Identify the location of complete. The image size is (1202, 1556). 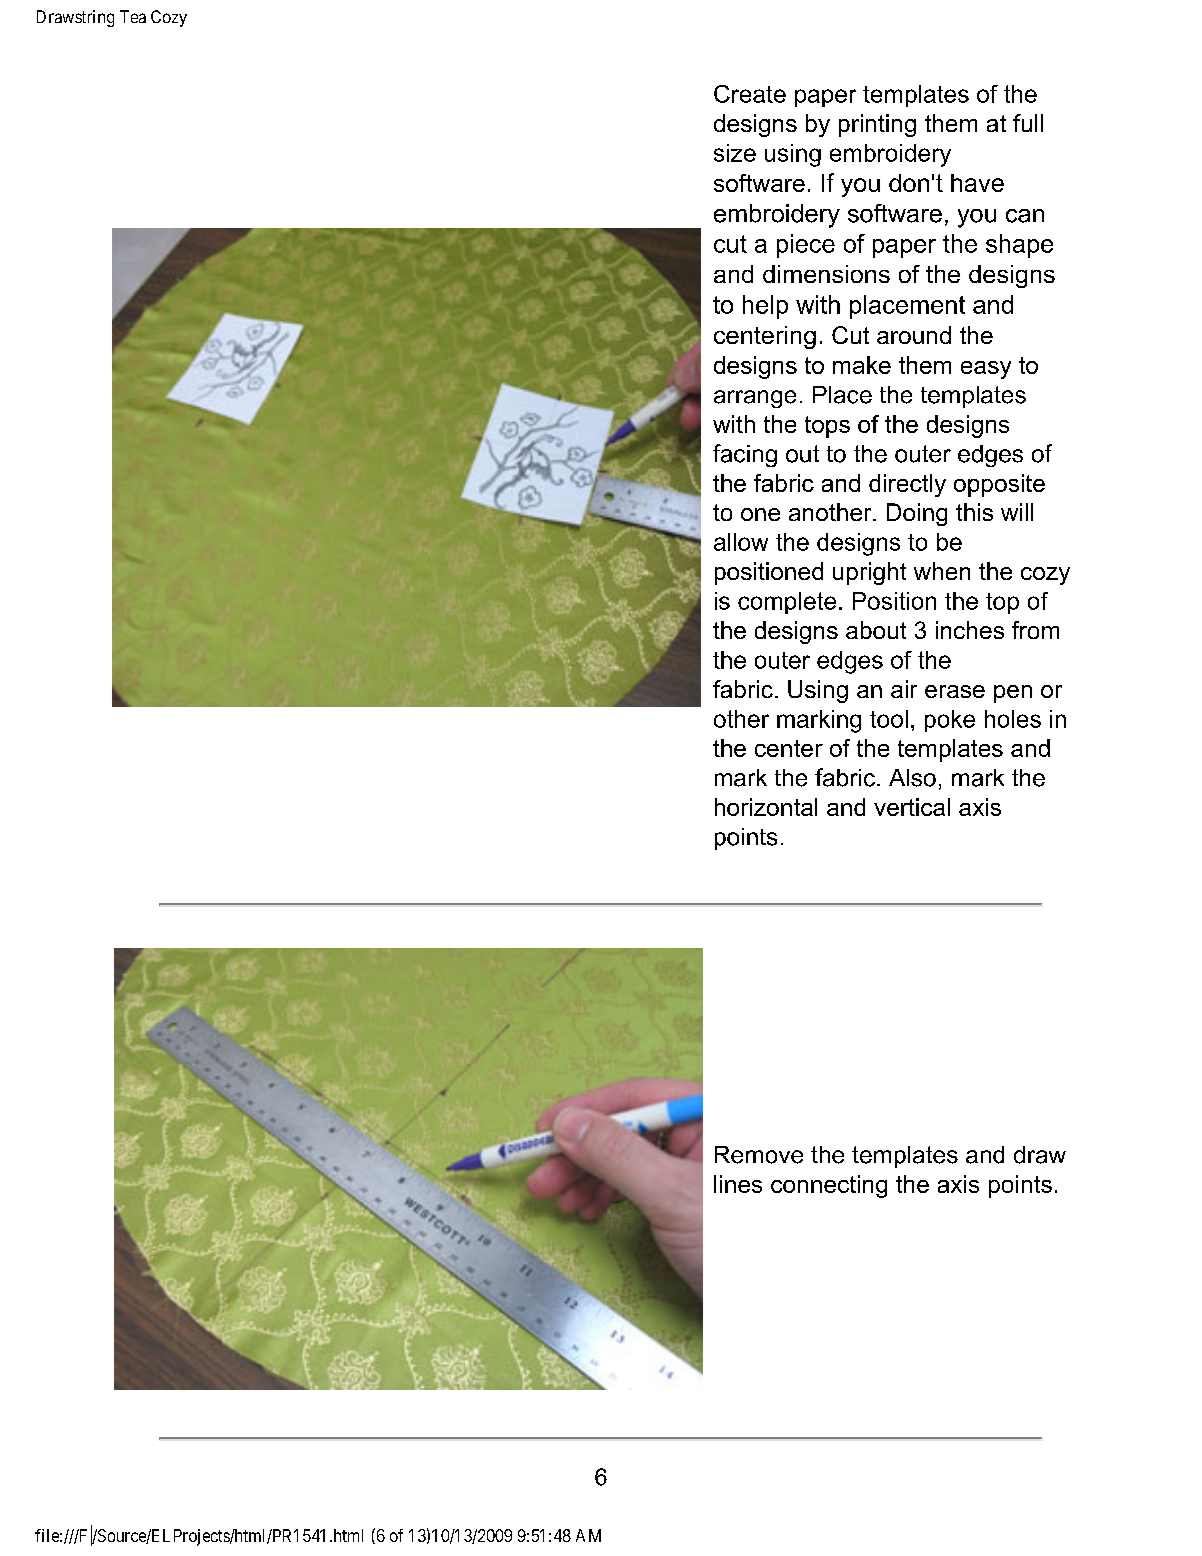
(787, 603).
